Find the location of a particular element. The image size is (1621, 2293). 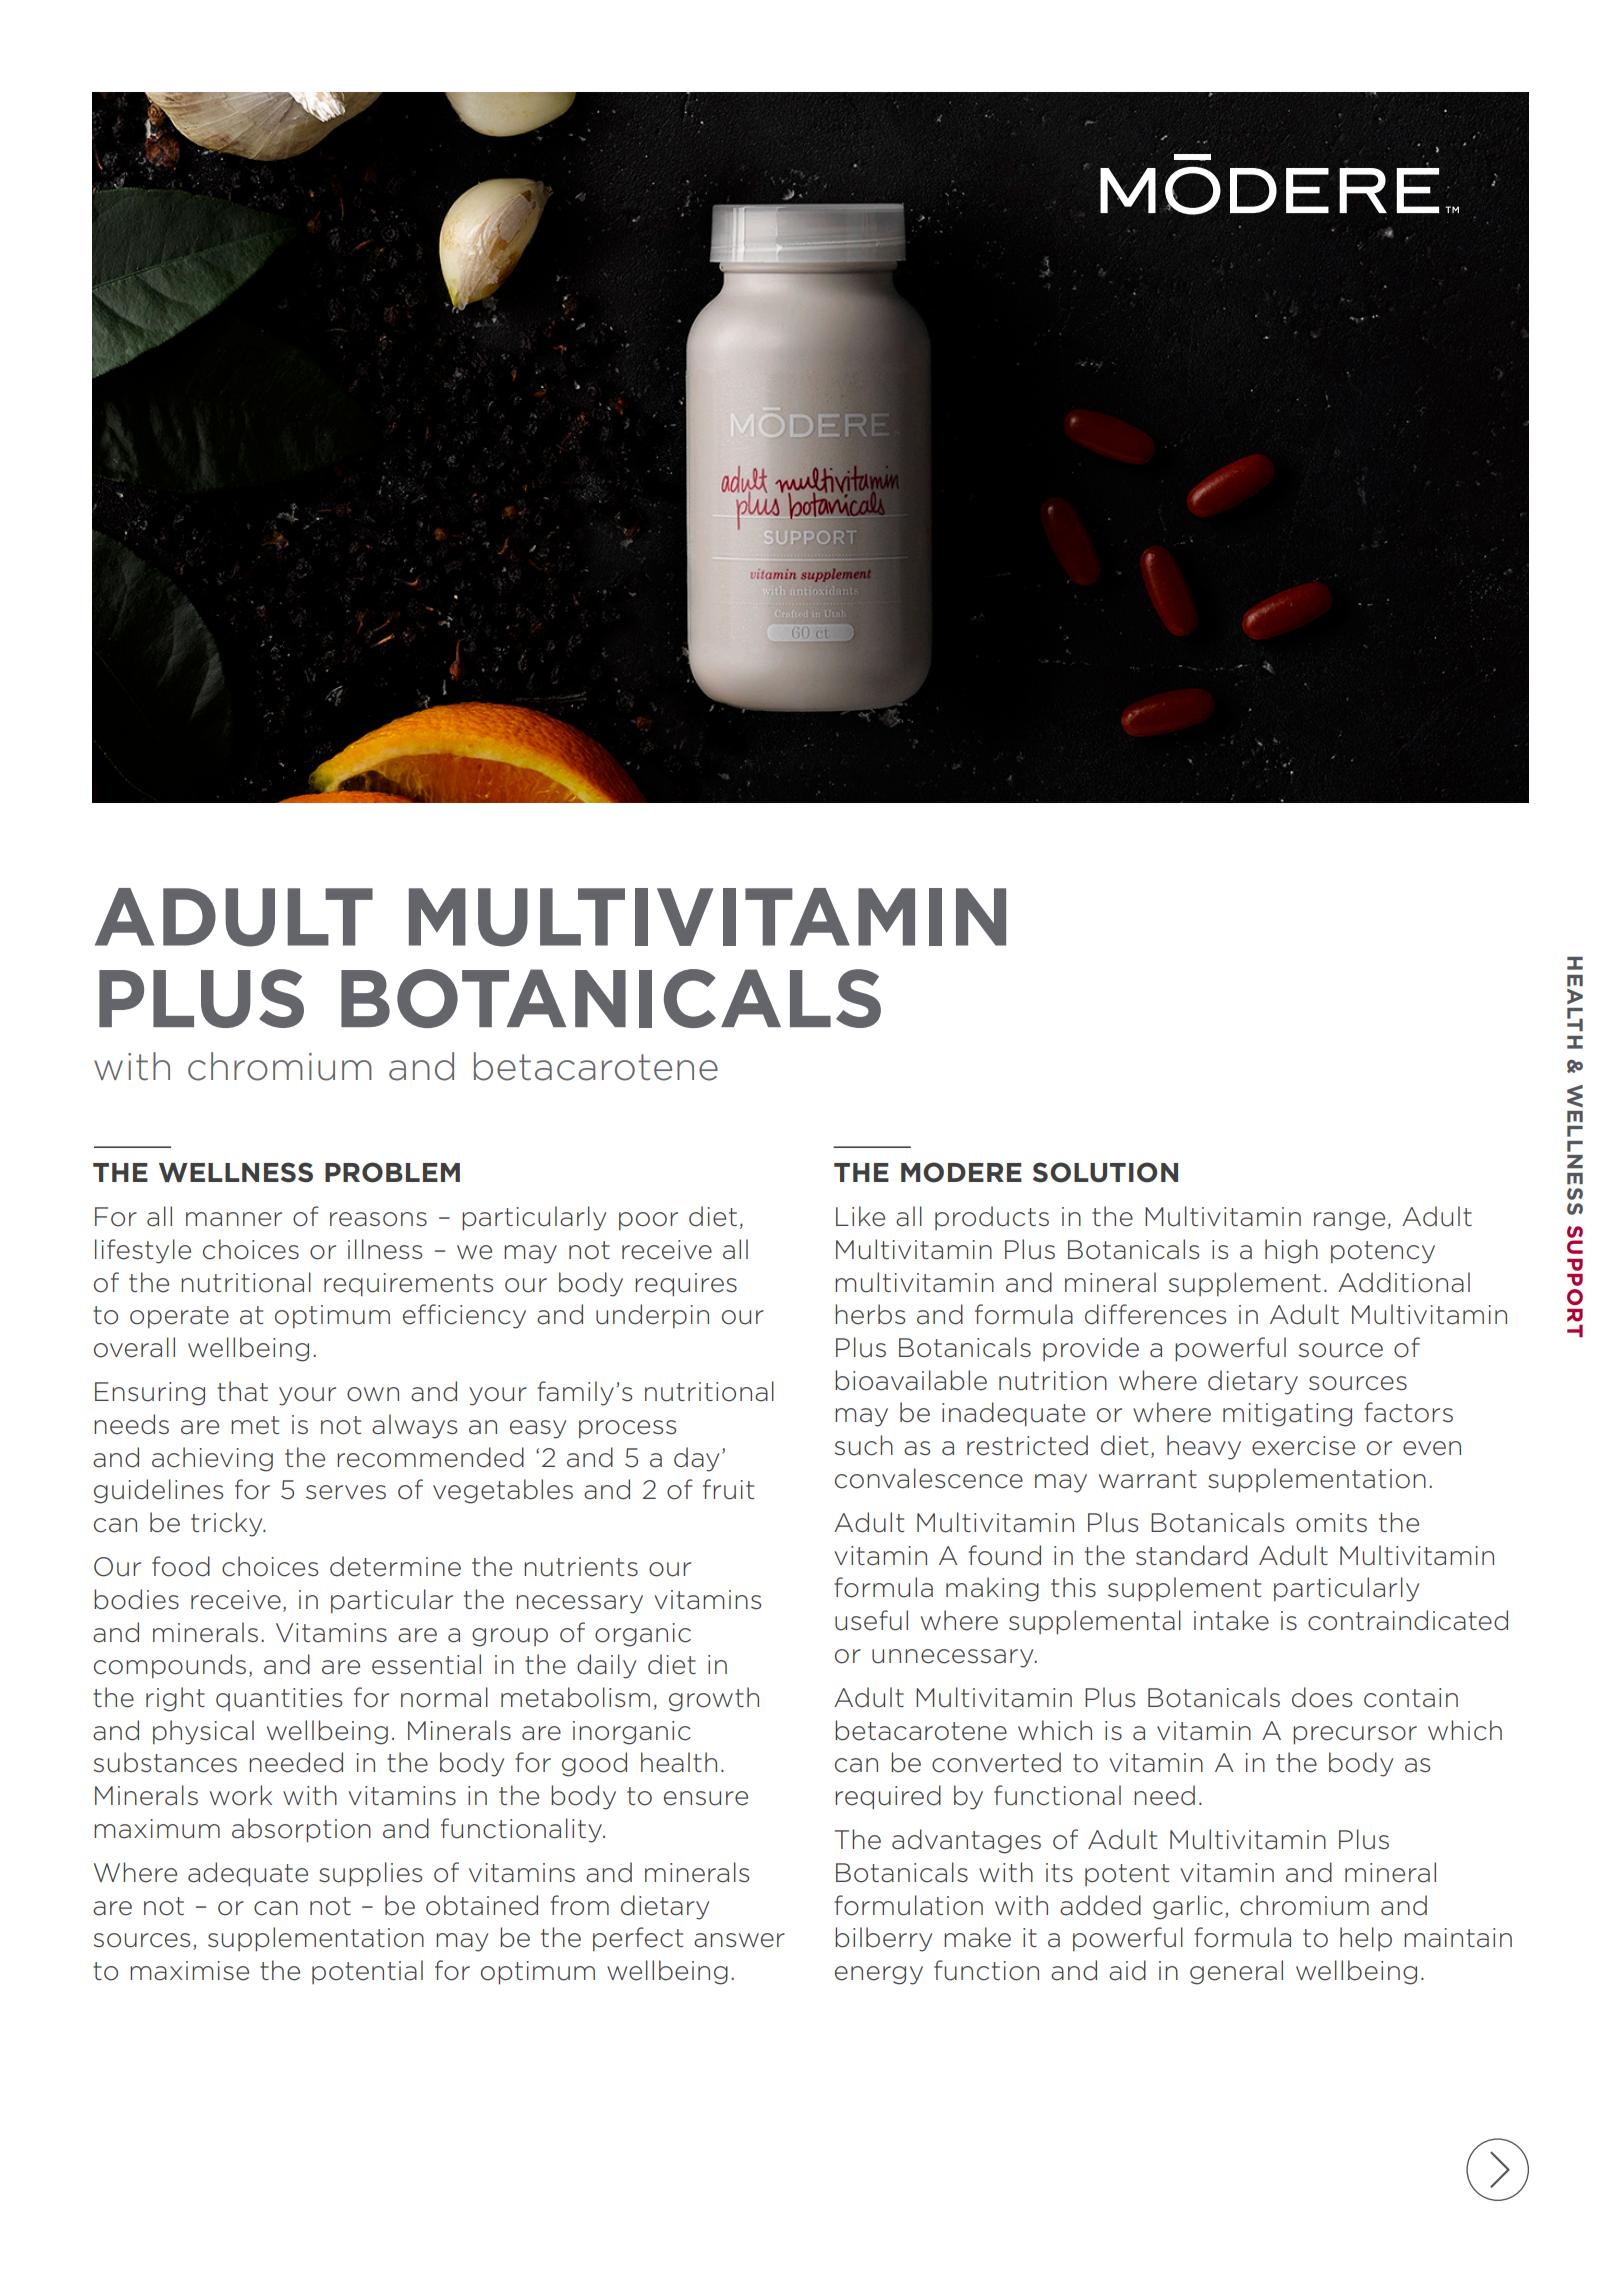

useful is located at coordinates (871, 1620).
